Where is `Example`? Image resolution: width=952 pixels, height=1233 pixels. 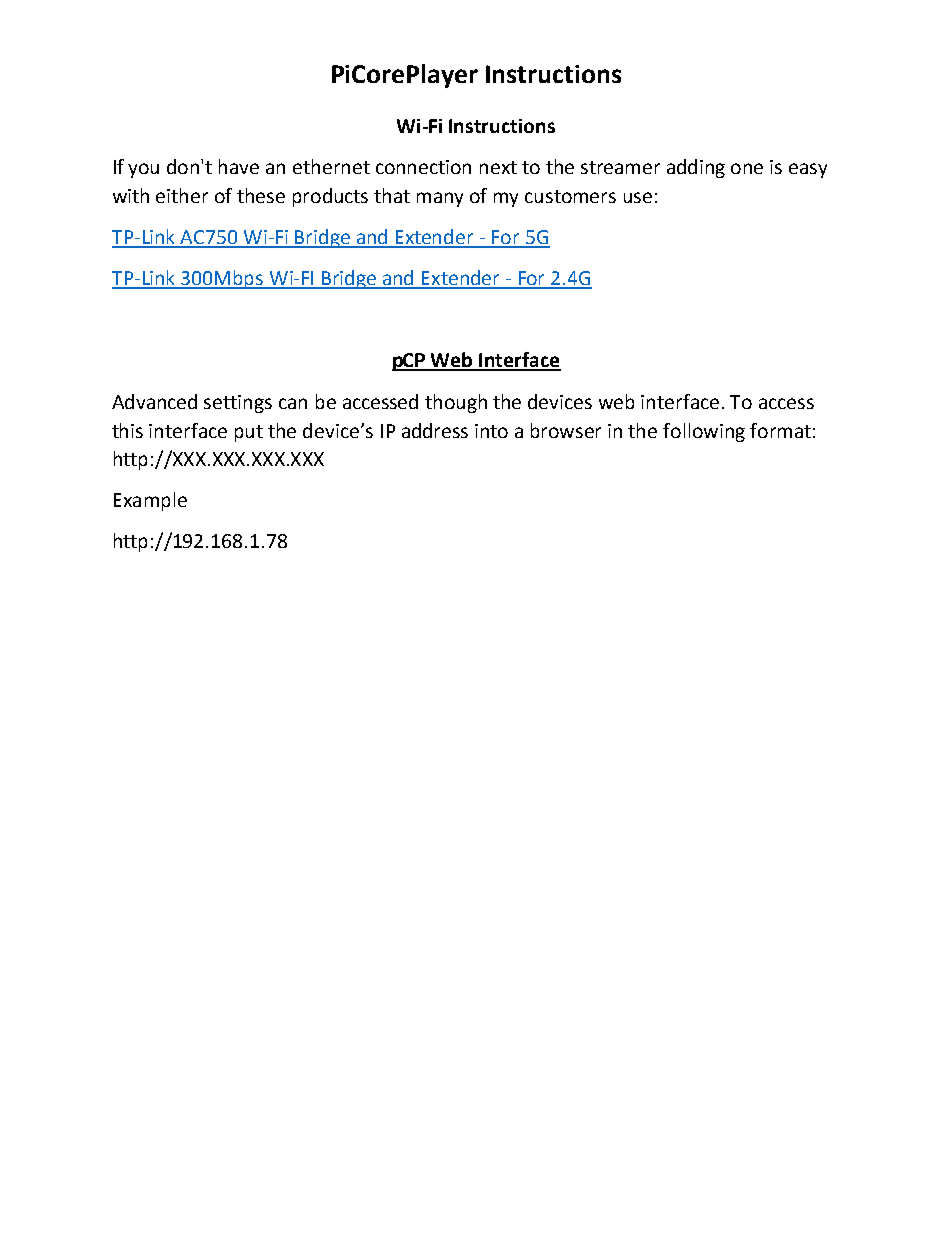
Example is located at coordinates (150, 501).
